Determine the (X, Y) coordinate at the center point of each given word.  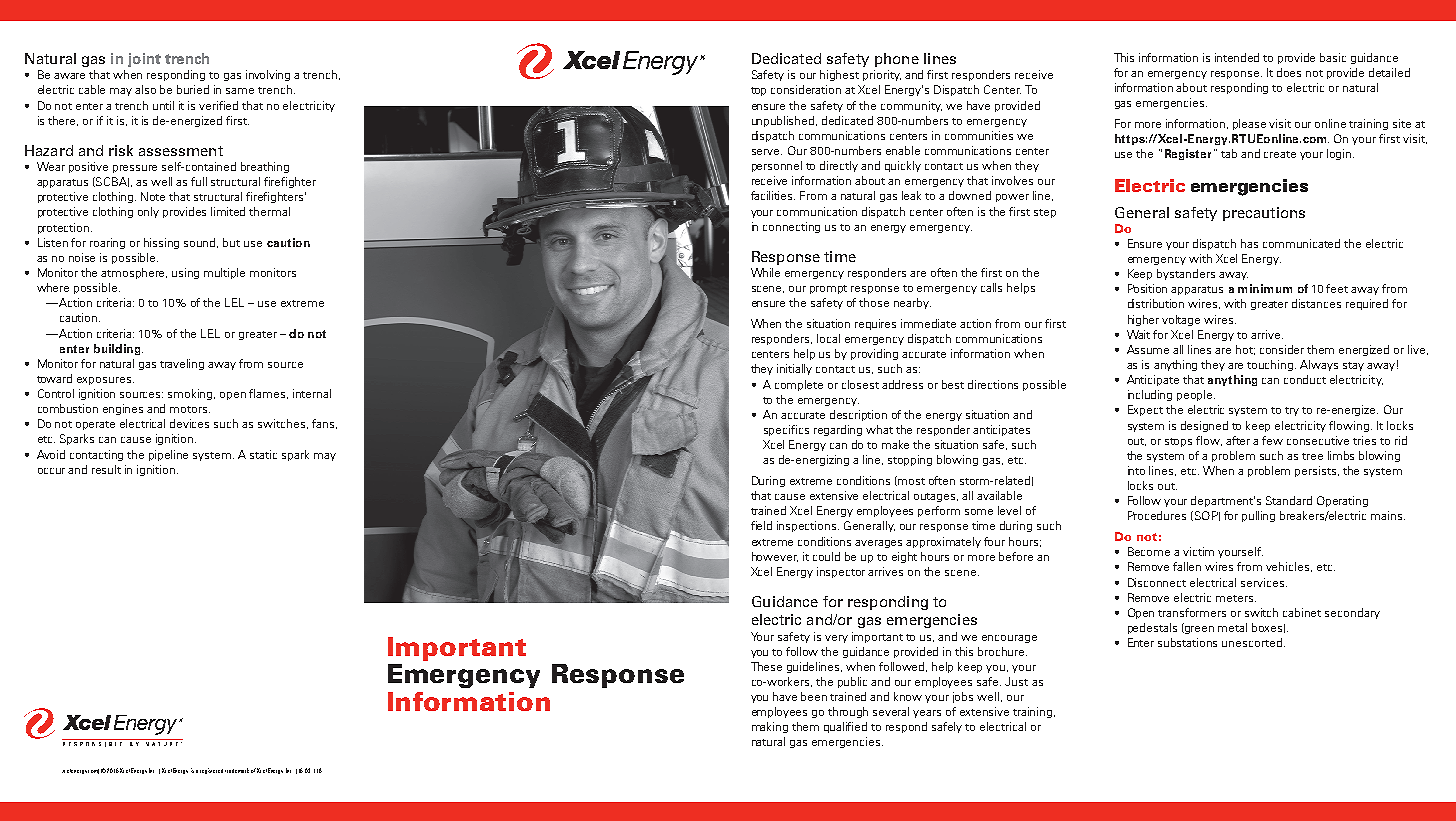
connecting (791, 227)
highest (839, 75)
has (1249, 243)
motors (190, 409)
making (770, 727)
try (1292, 411)
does (1289, 72)
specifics (786, 430)
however (775, 557)
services (1264, 582)
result (106, 469)
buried (193, 89)
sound (201, 243)
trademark (237, 770)
